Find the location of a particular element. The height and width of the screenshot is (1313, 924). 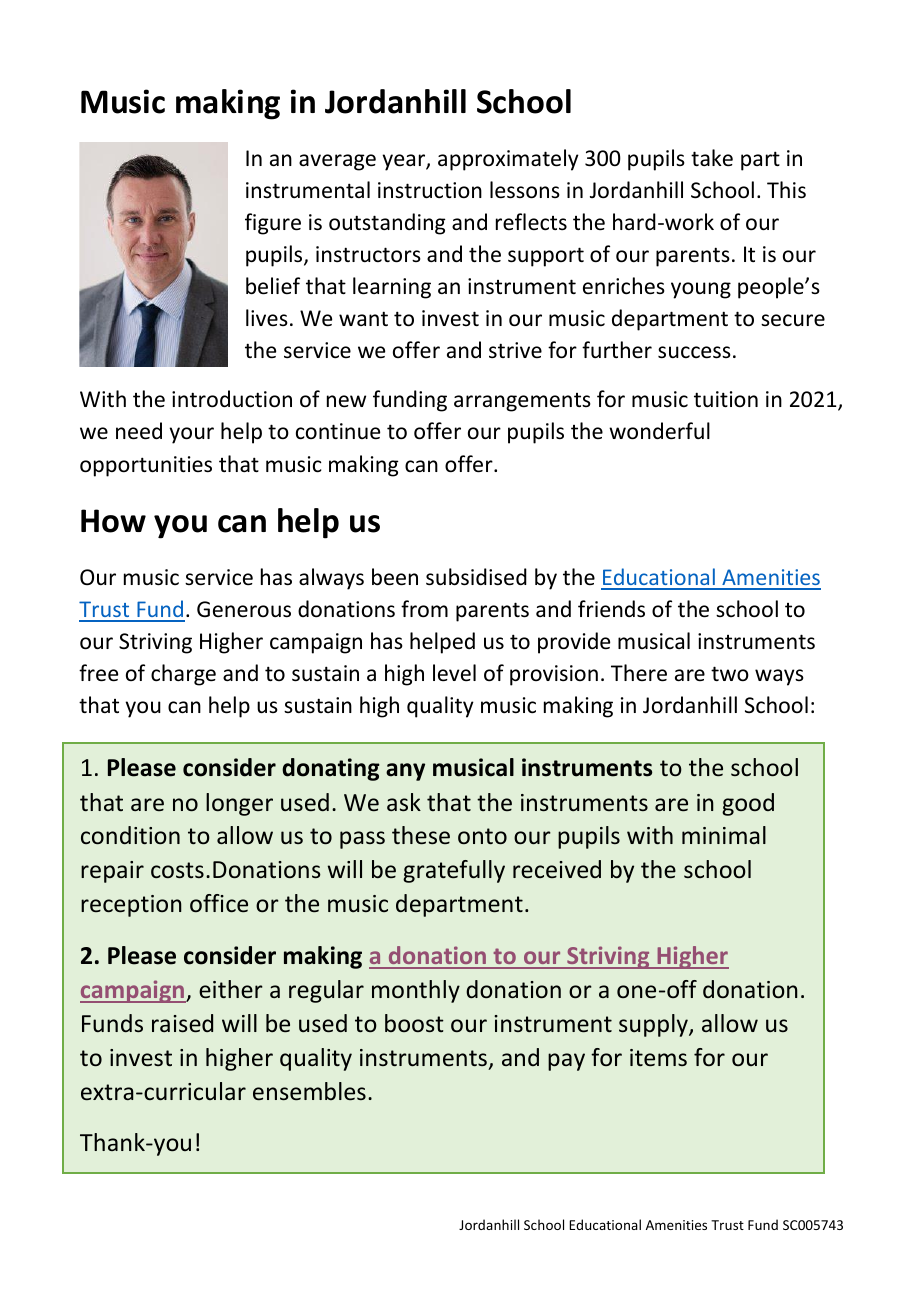

take is located at coordinates (712, 158).
